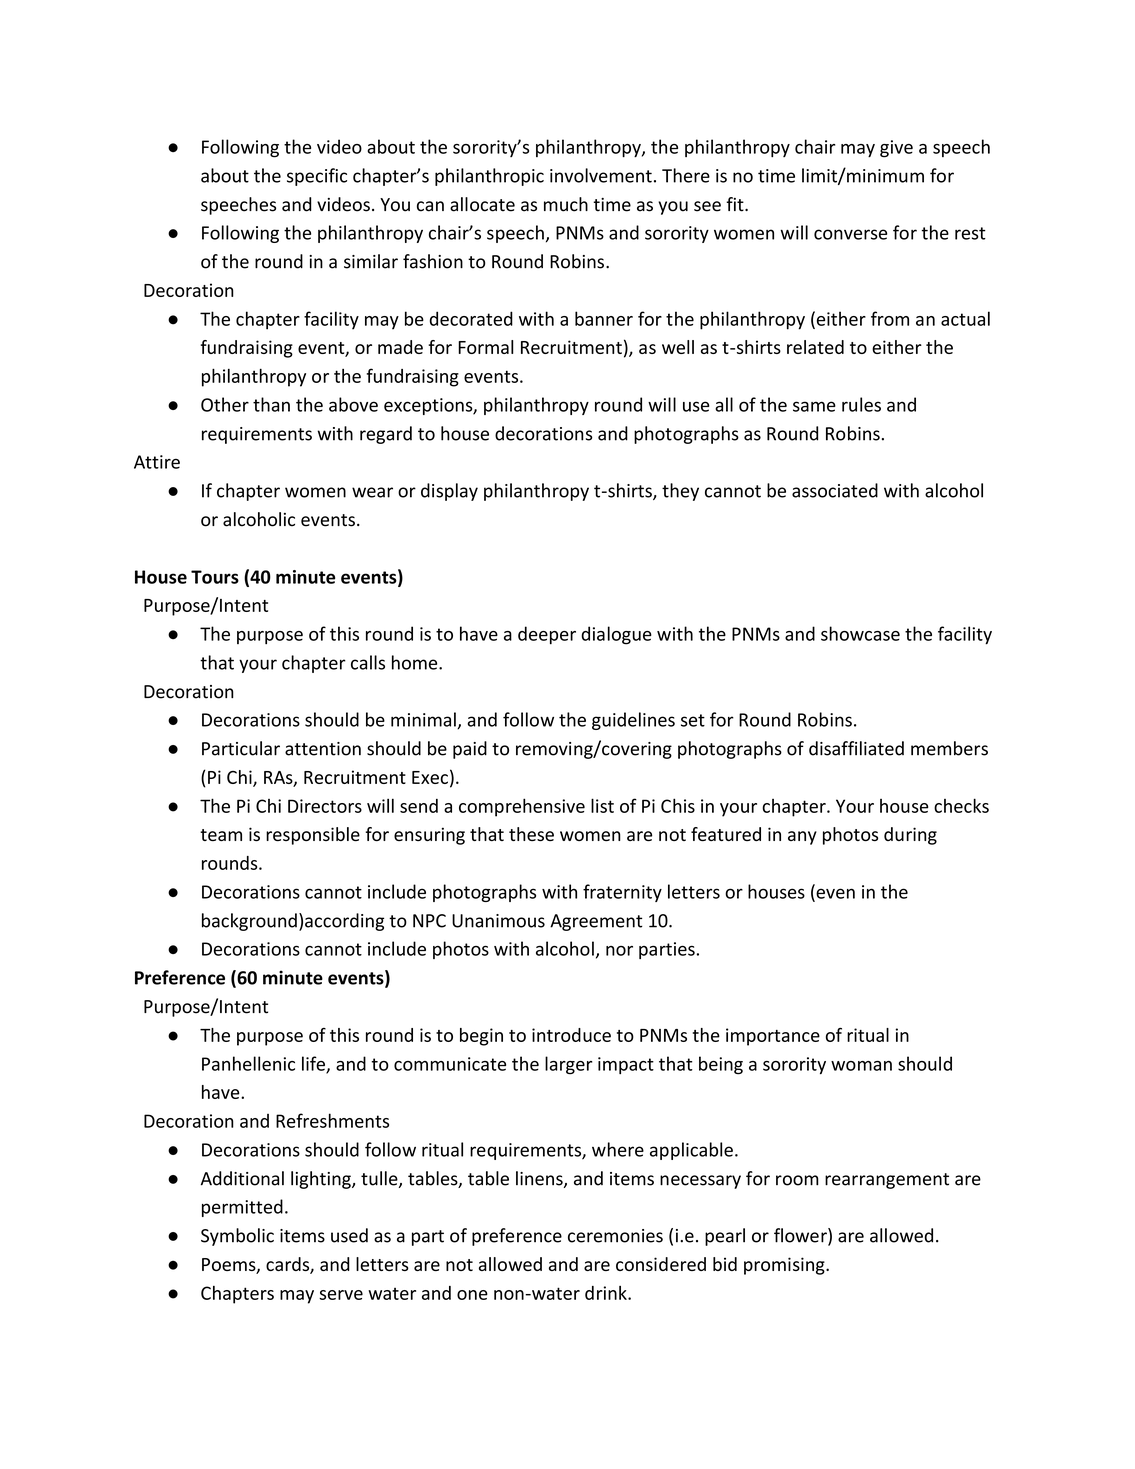  I want to click on specific, so click(317, 177).
